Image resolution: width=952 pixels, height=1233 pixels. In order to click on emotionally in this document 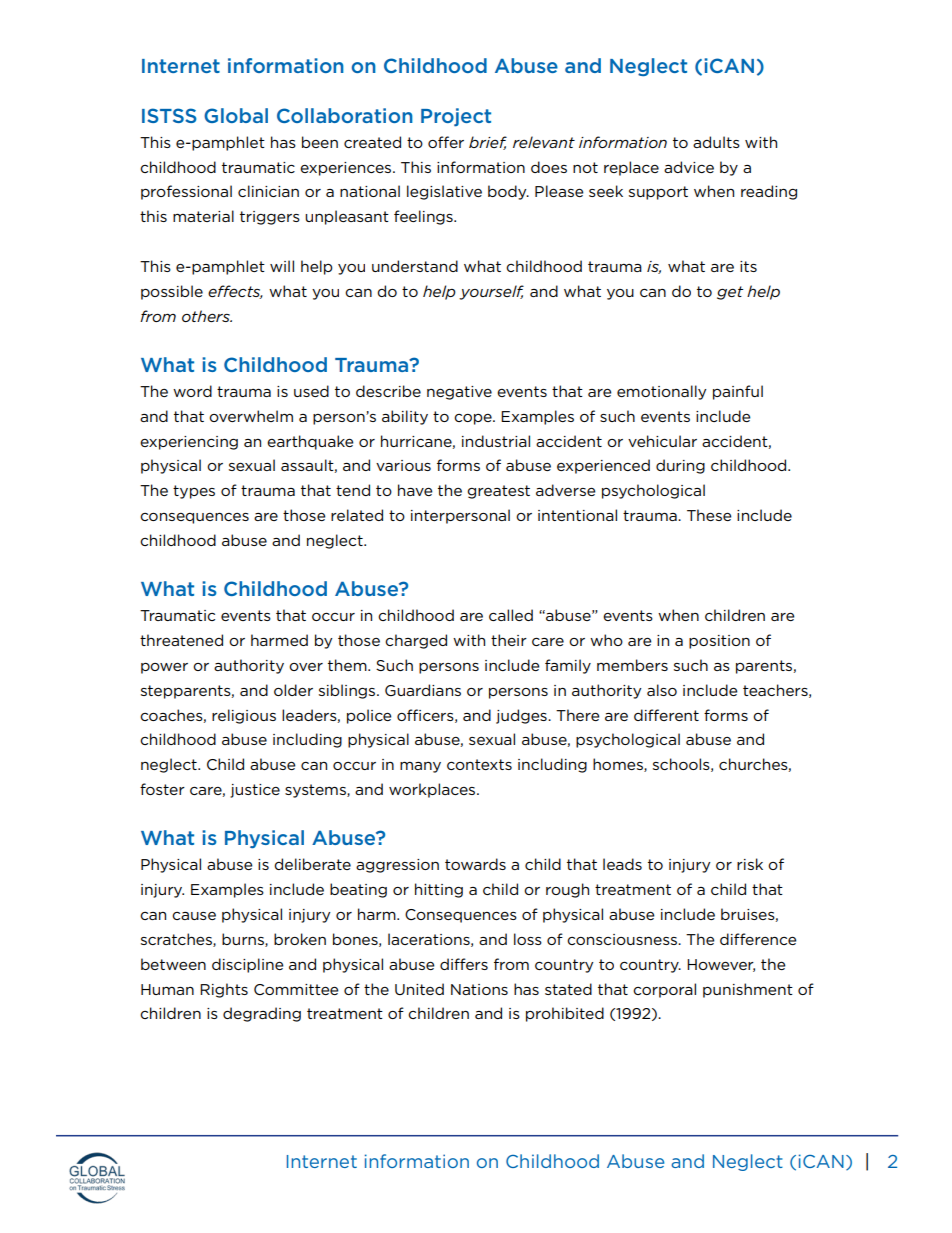, I will do `click(662, 392)`.
